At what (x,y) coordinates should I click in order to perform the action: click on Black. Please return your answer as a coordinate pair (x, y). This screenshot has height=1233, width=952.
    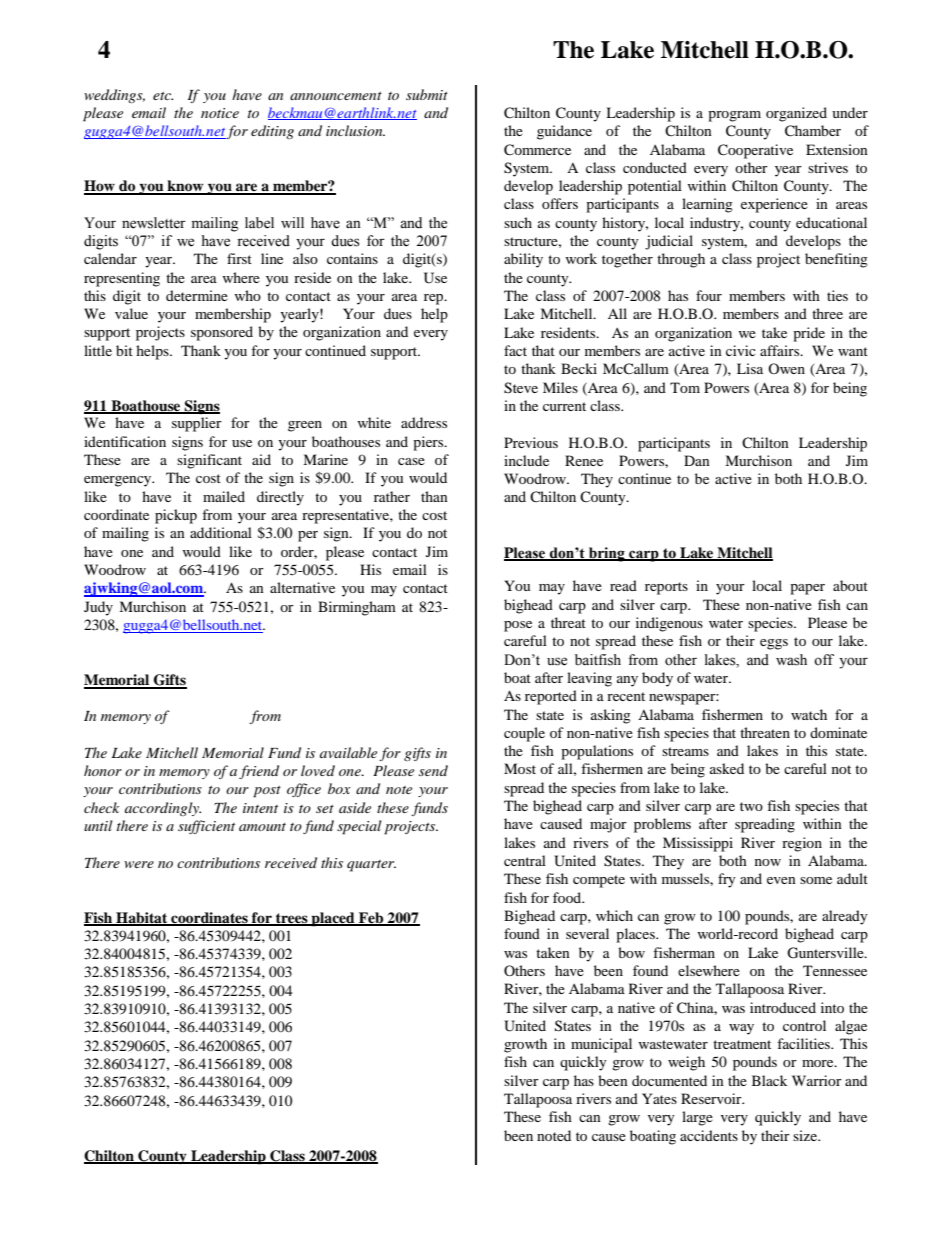
    Looking at the image, I should click on (769, 1080).
